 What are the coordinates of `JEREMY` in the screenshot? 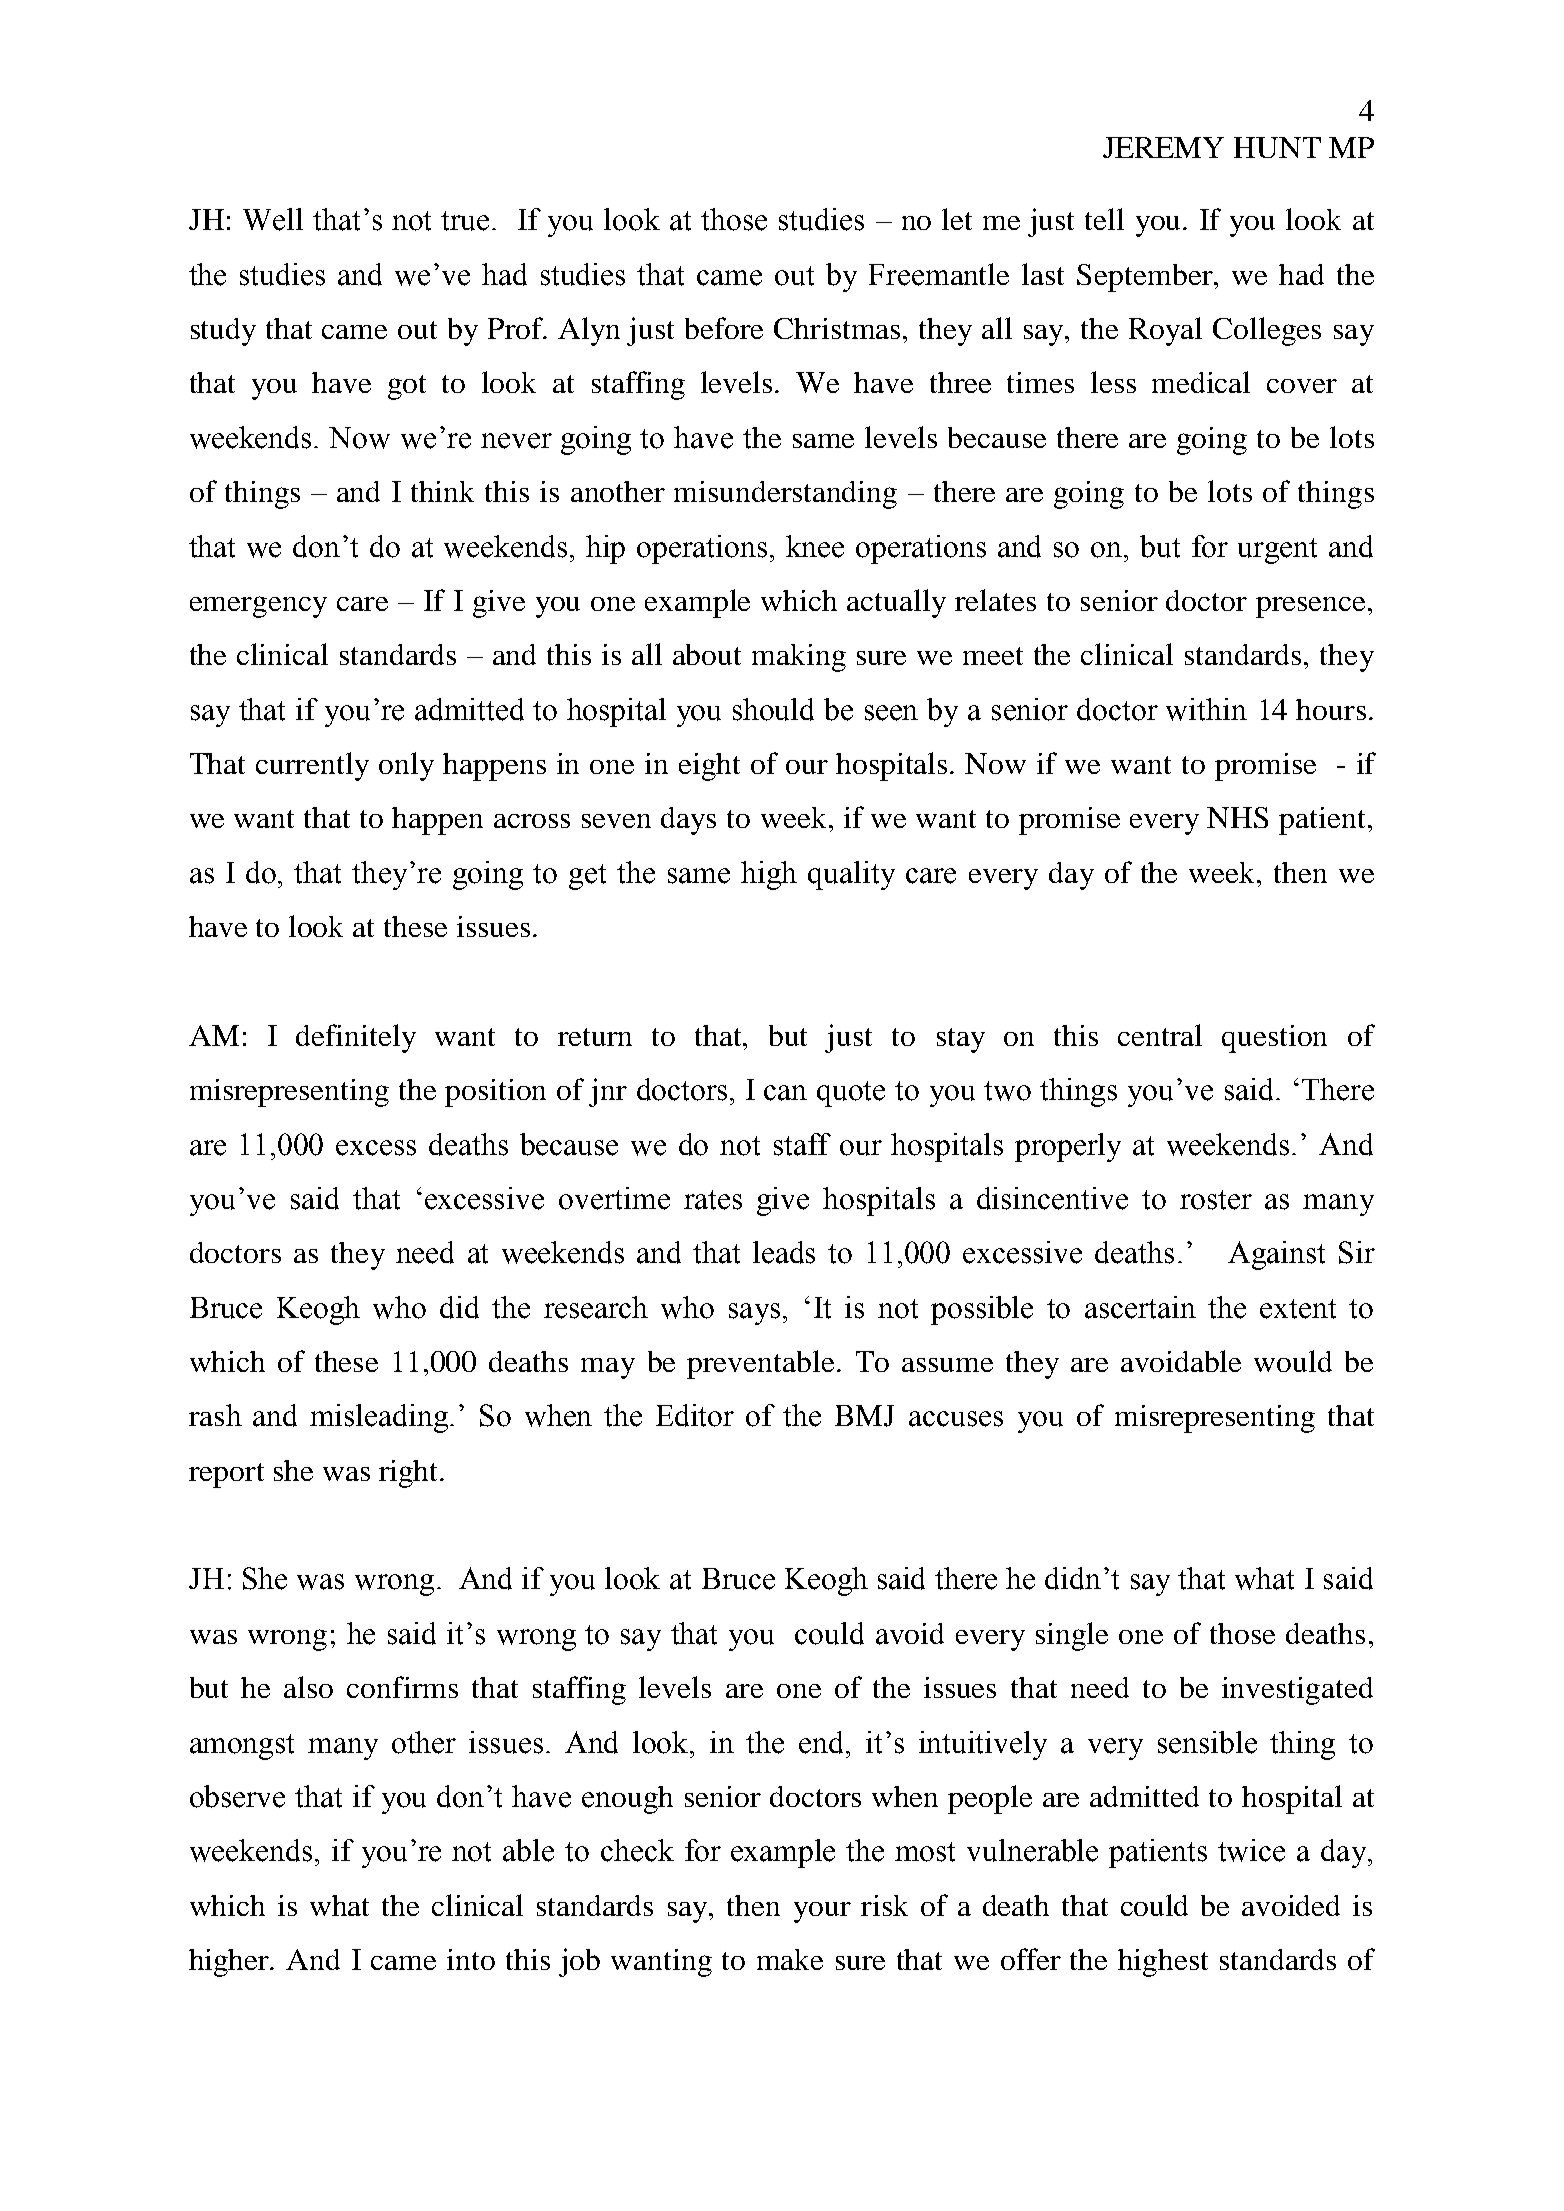 It's located at (1163, 147).
